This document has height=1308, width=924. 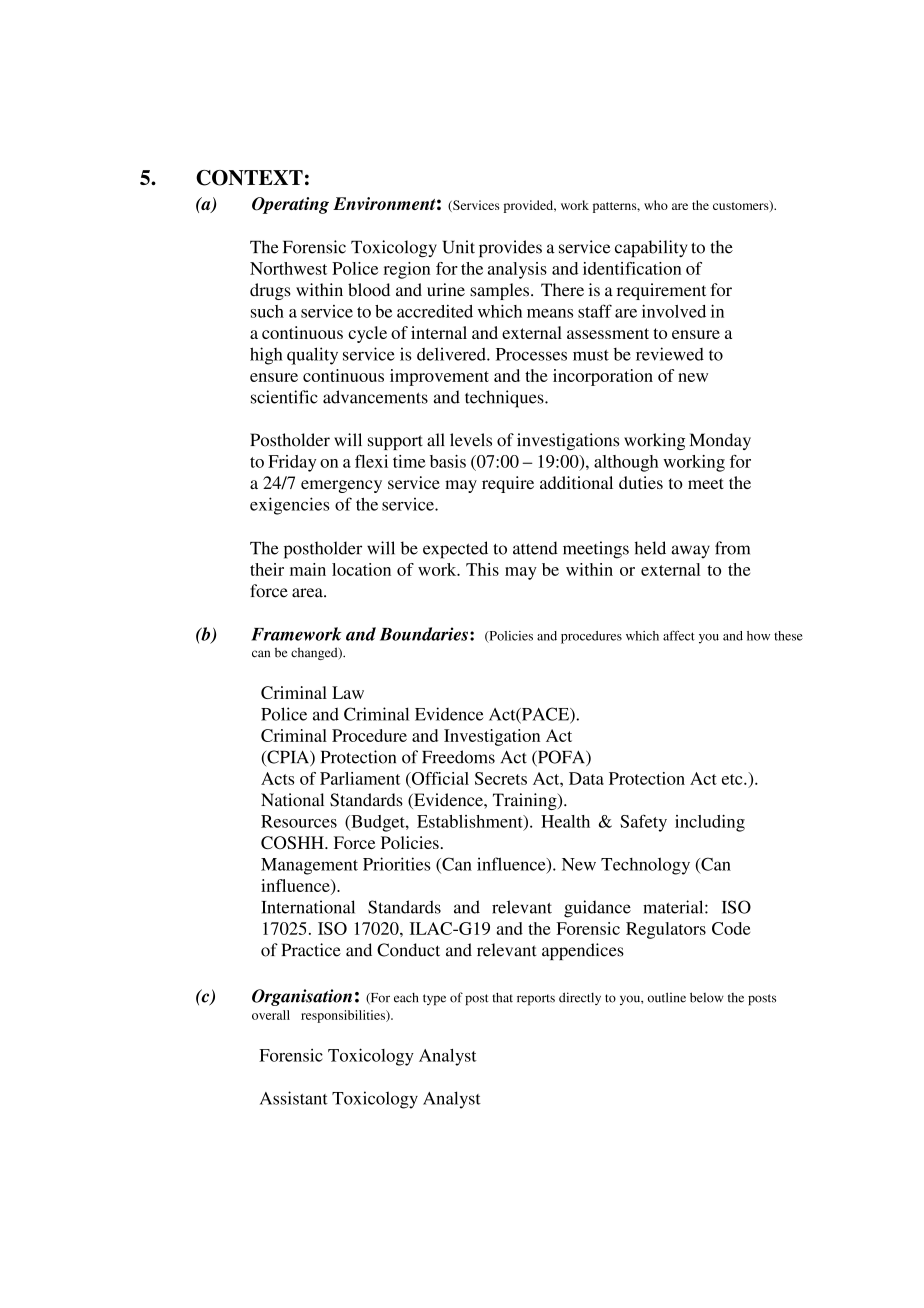 I want to click on additional, so click(x=576, y=482).
